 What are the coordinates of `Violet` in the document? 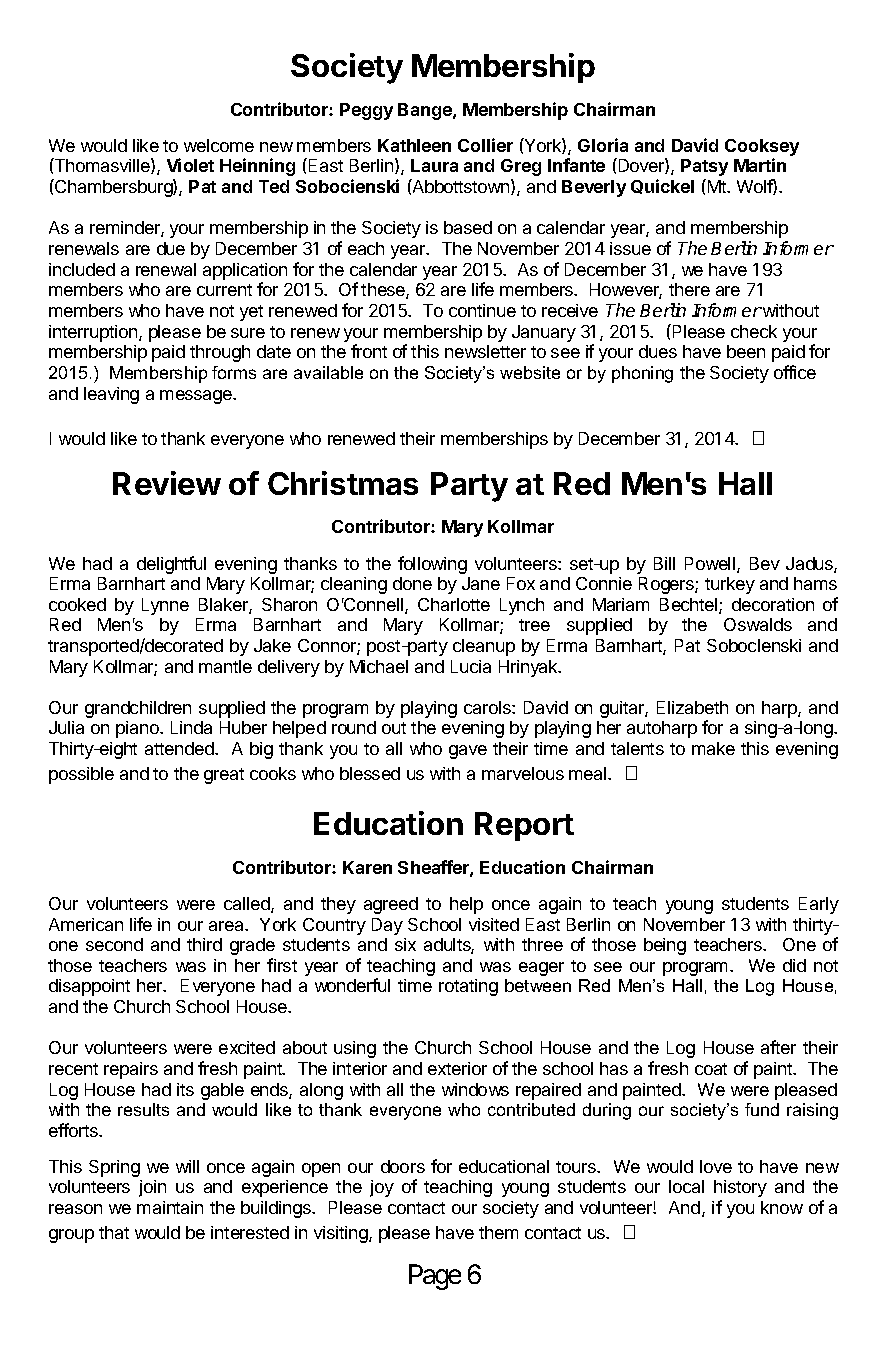 It's located at (190, 165).
